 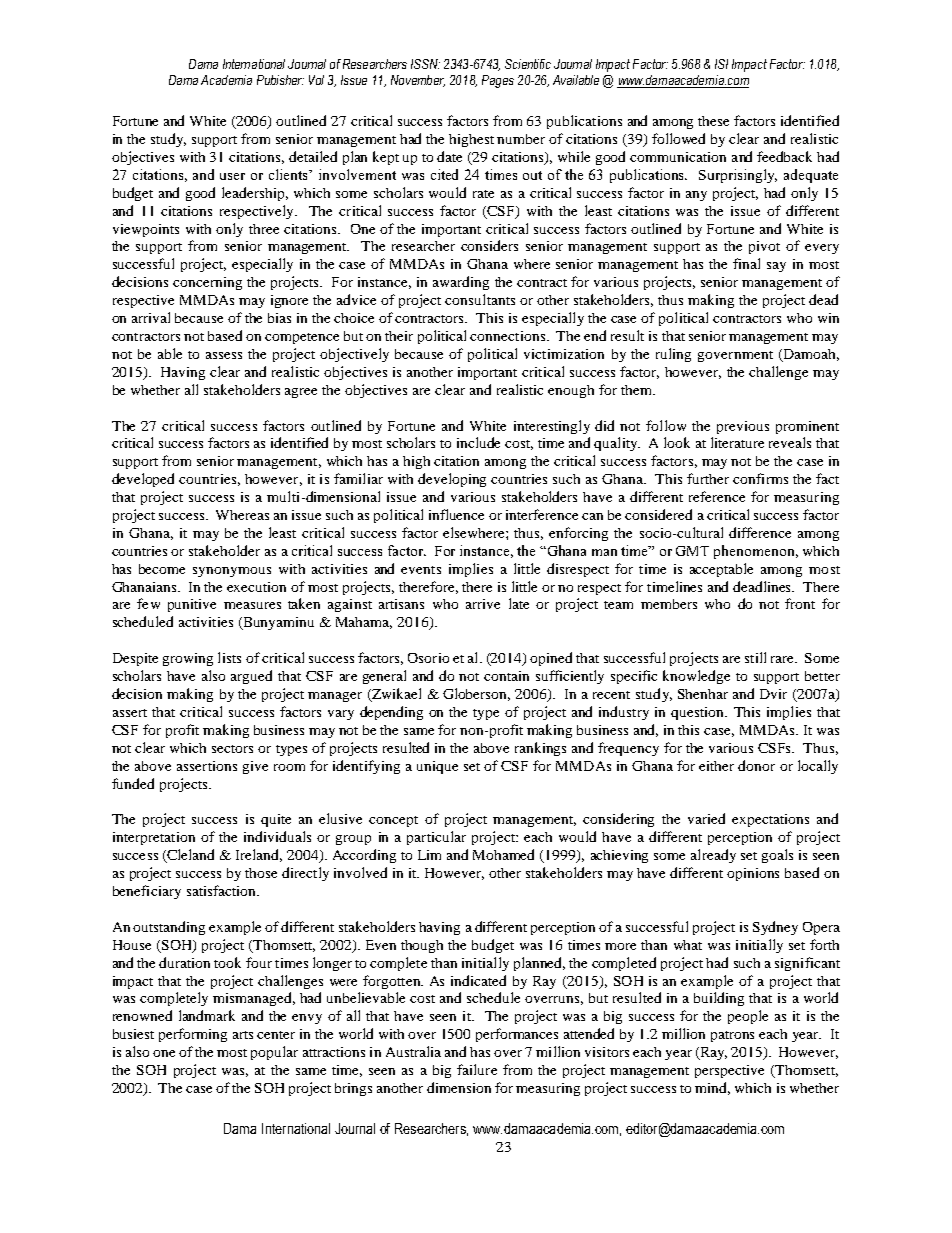 What do you see at coordinates (477, 1069) in the screenshot?
I see `failure` at bounding box center [477, 1069].
